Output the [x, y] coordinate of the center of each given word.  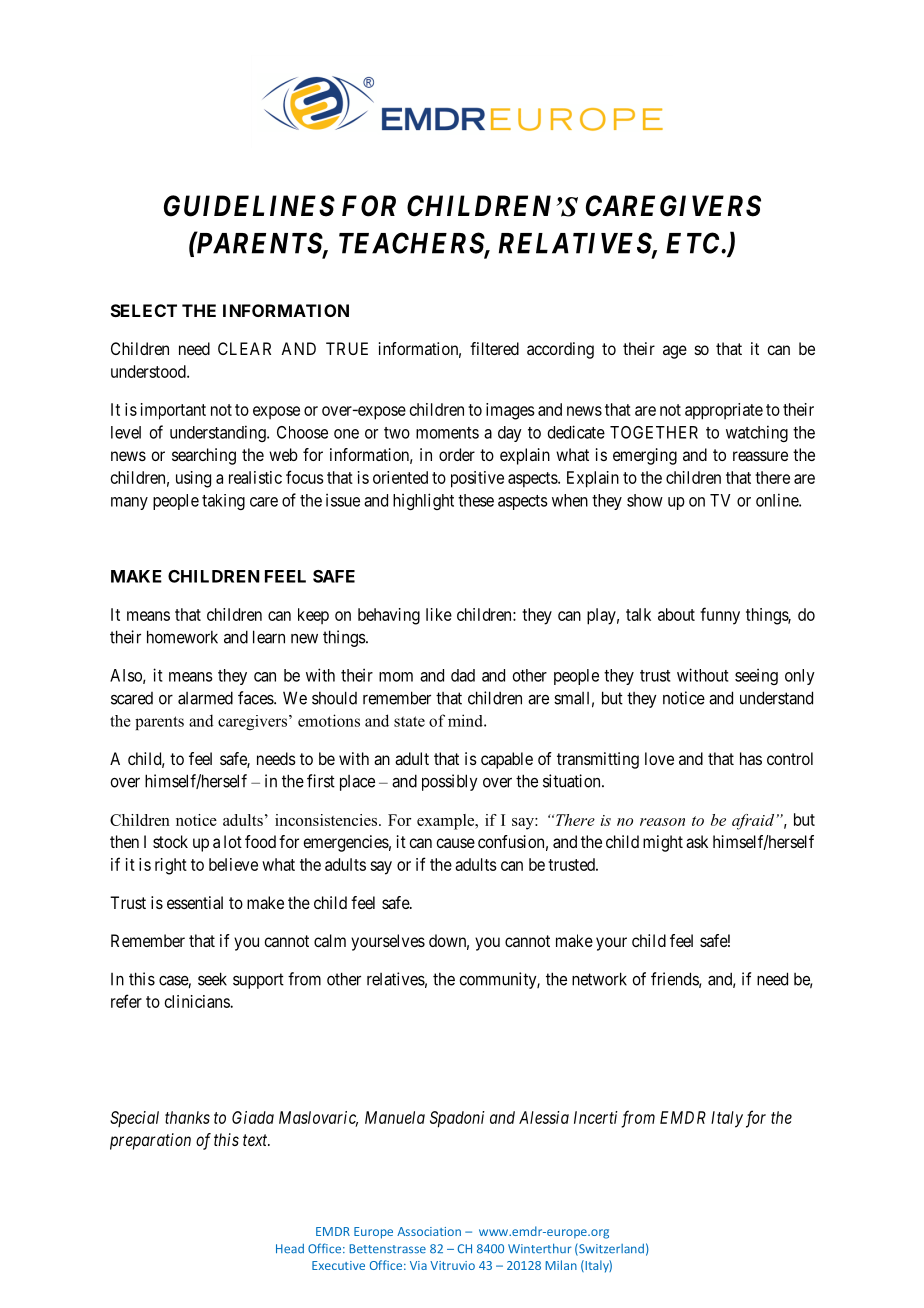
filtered [494, 348]
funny [720, 616]
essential [195, 902]
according [560, 350]
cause [455, 843]
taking [223, 502]
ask [697, 841]
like [439, 614]
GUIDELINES [249, 206]
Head [290, 1249]
